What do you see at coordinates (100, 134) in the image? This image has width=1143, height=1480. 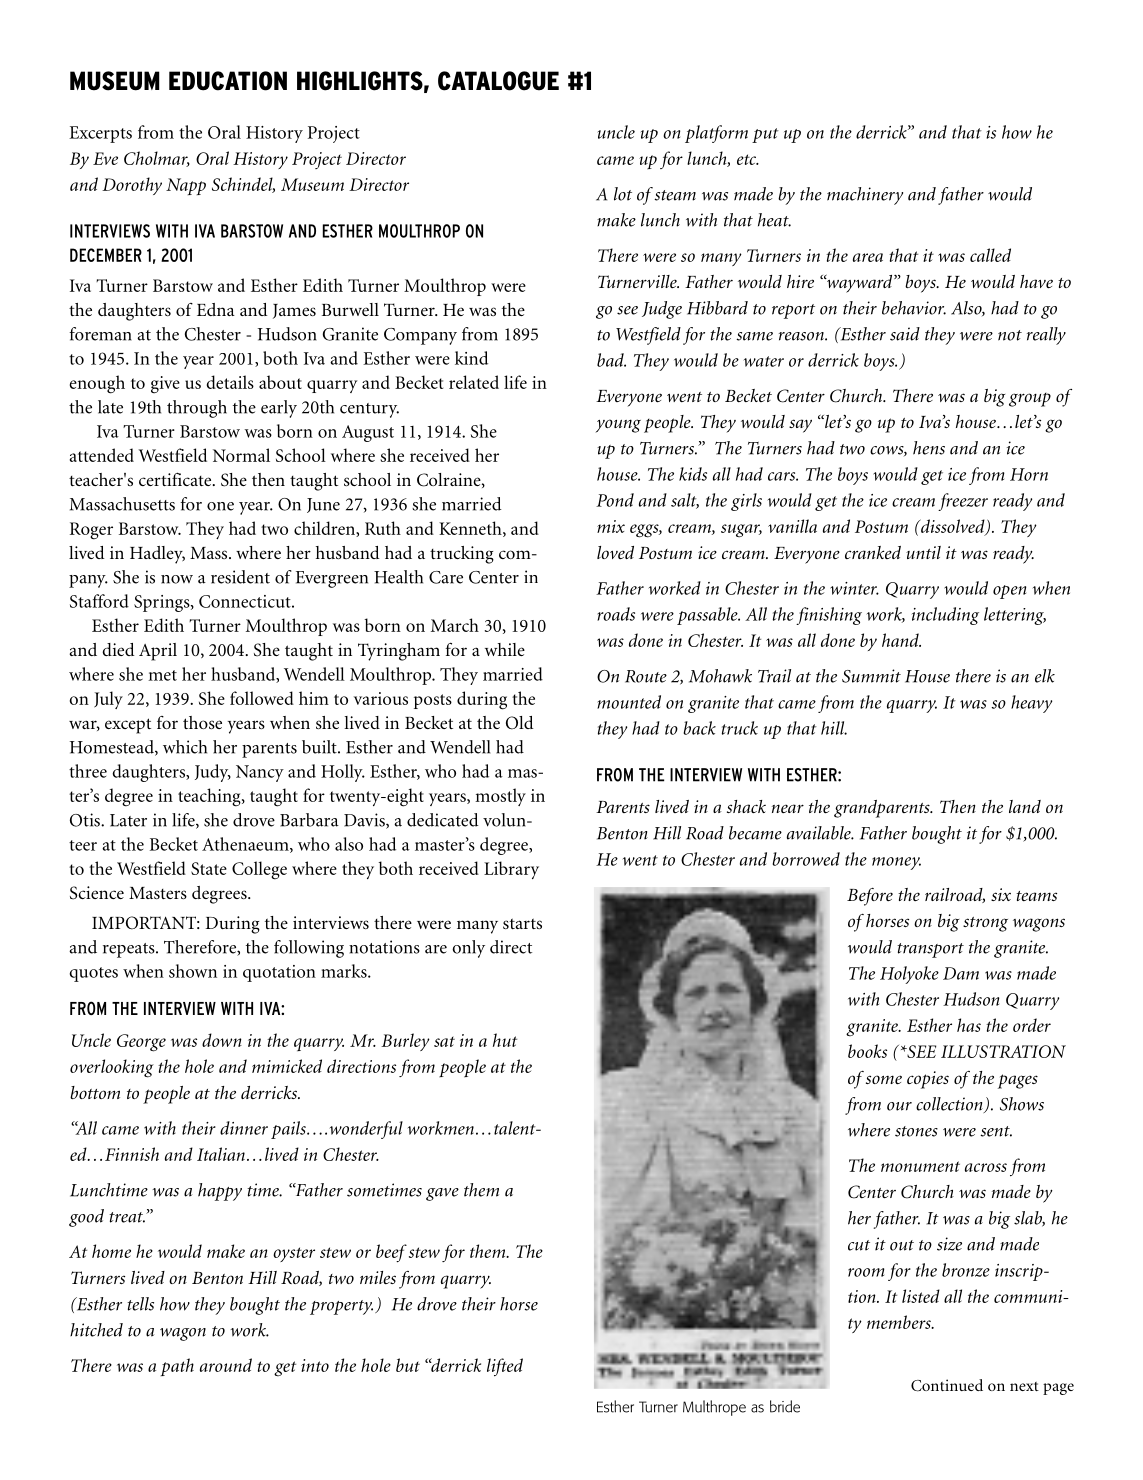 I see `Excerpts` at bounding box center [100, 134].
